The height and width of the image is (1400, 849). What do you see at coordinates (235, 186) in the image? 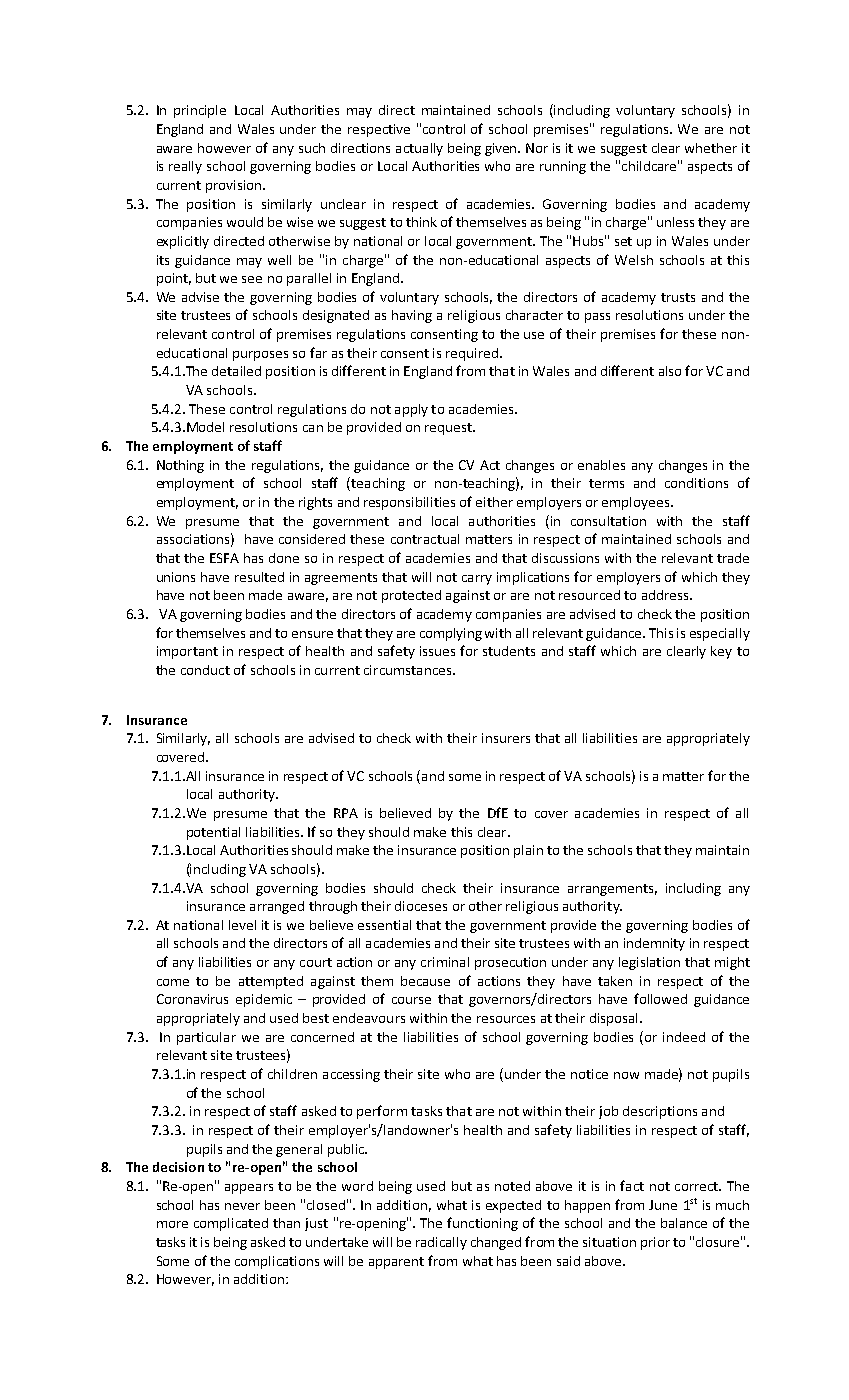
I see `provision` at bounding box center [235, 186].
